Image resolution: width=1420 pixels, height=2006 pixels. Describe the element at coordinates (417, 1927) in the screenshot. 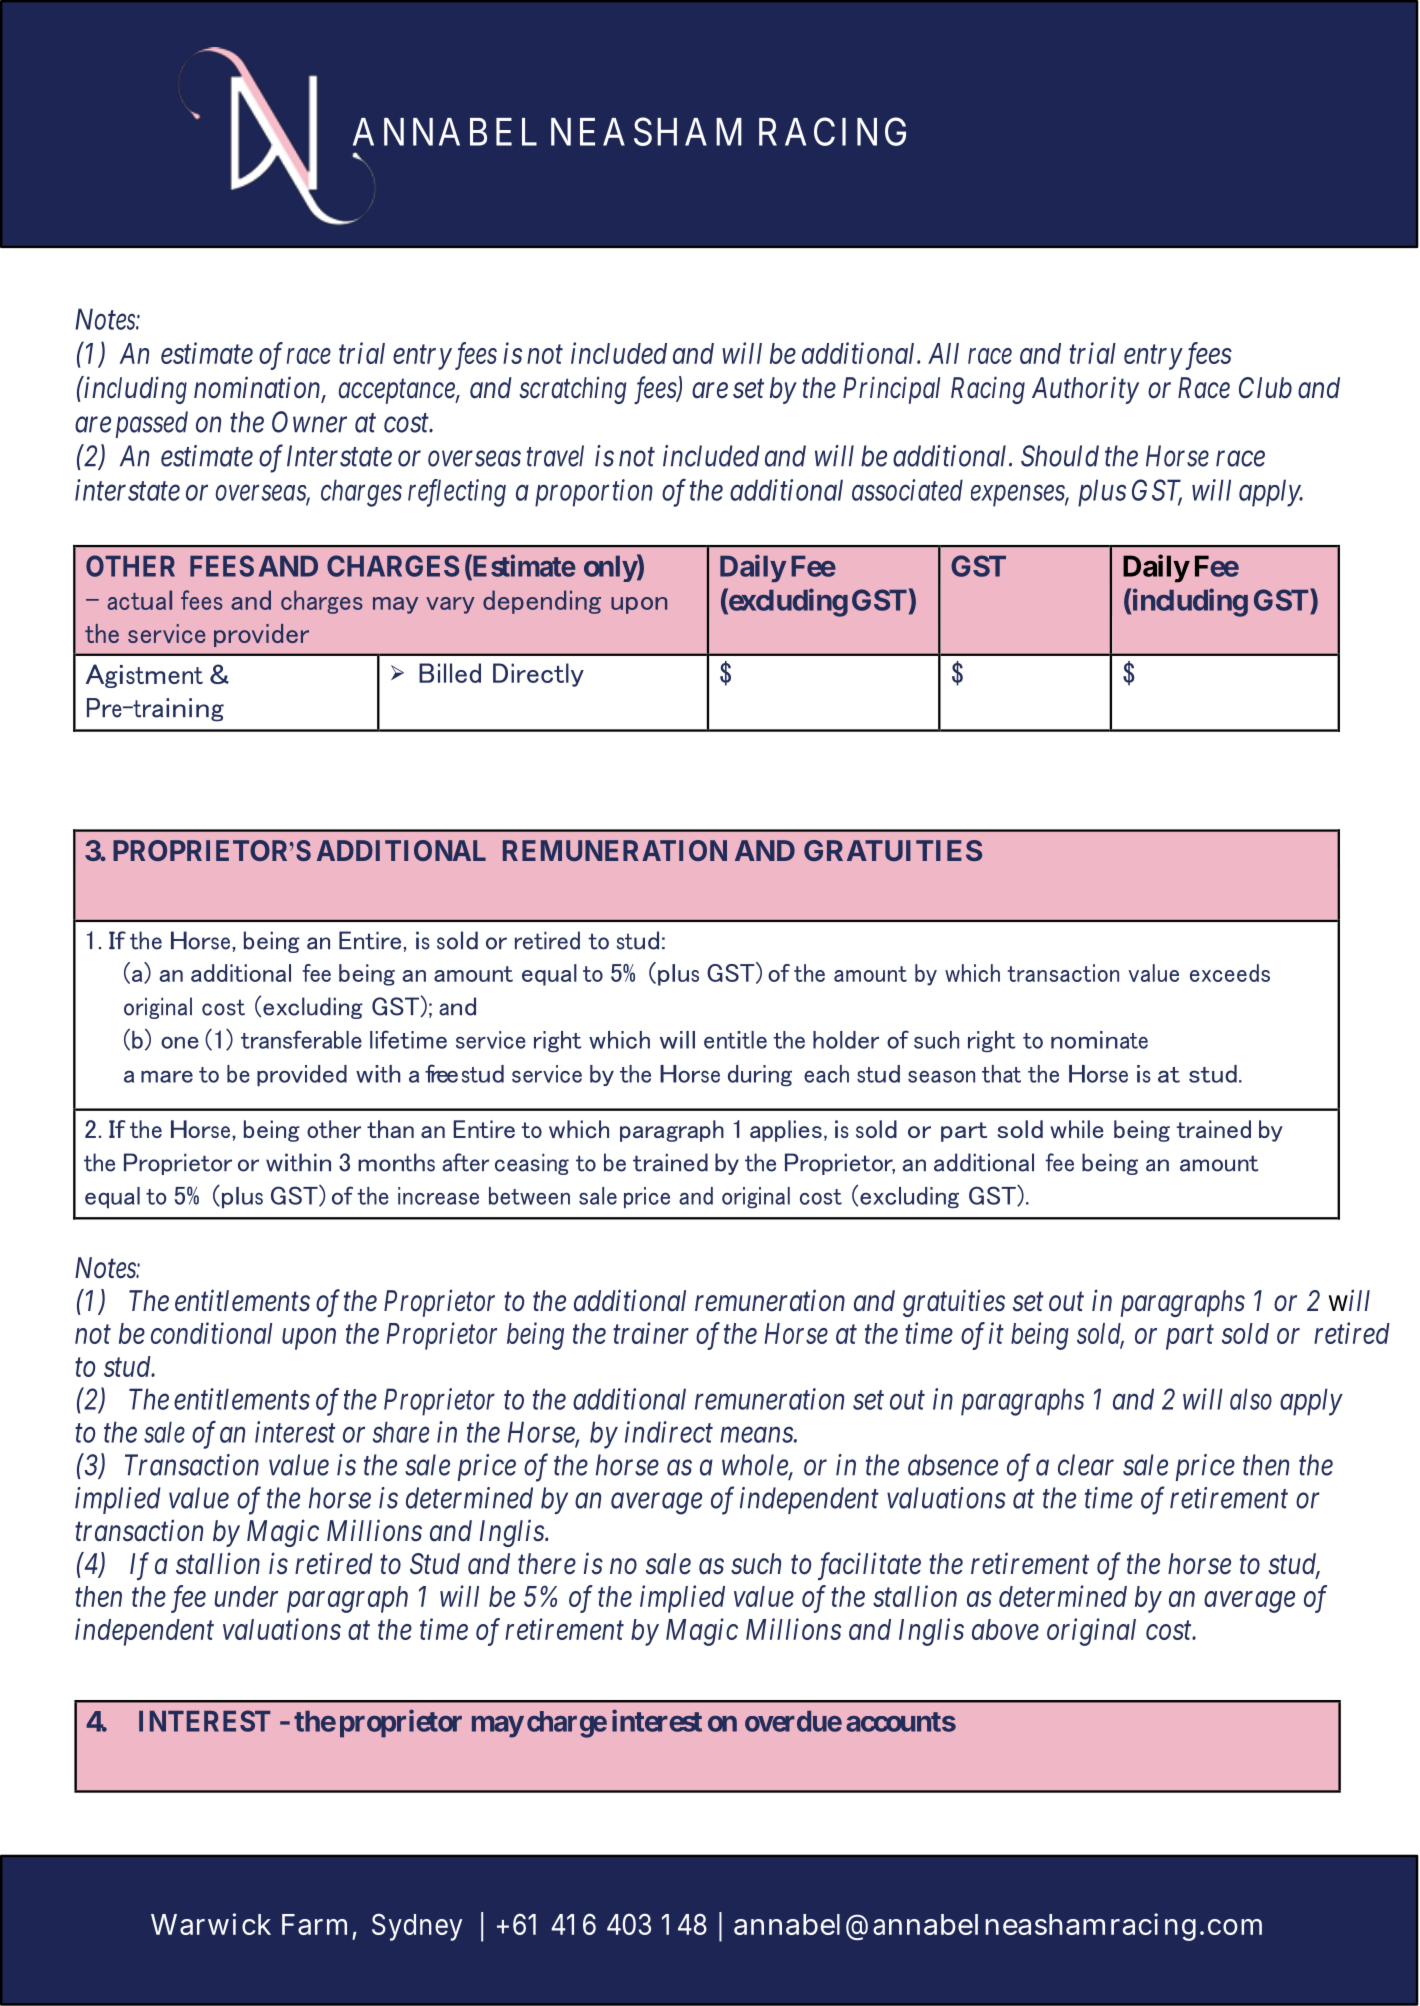

I see `Sydney` at that location.
